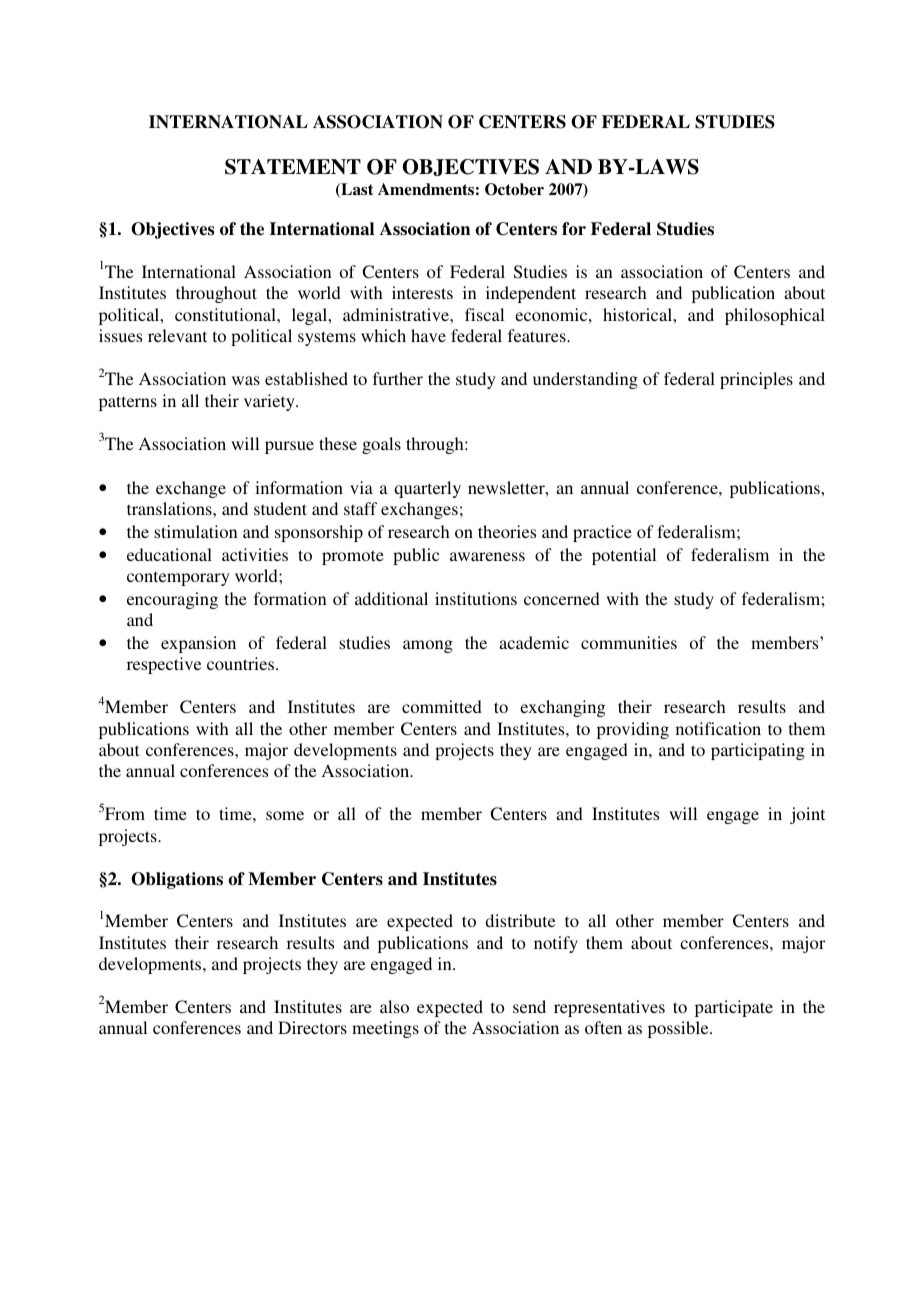 Image resolution: width=924 pixels, height=1308 pixels. Describe the element at coordinates (312, 1027) in the screenshot. I see `Directors` at that location.
